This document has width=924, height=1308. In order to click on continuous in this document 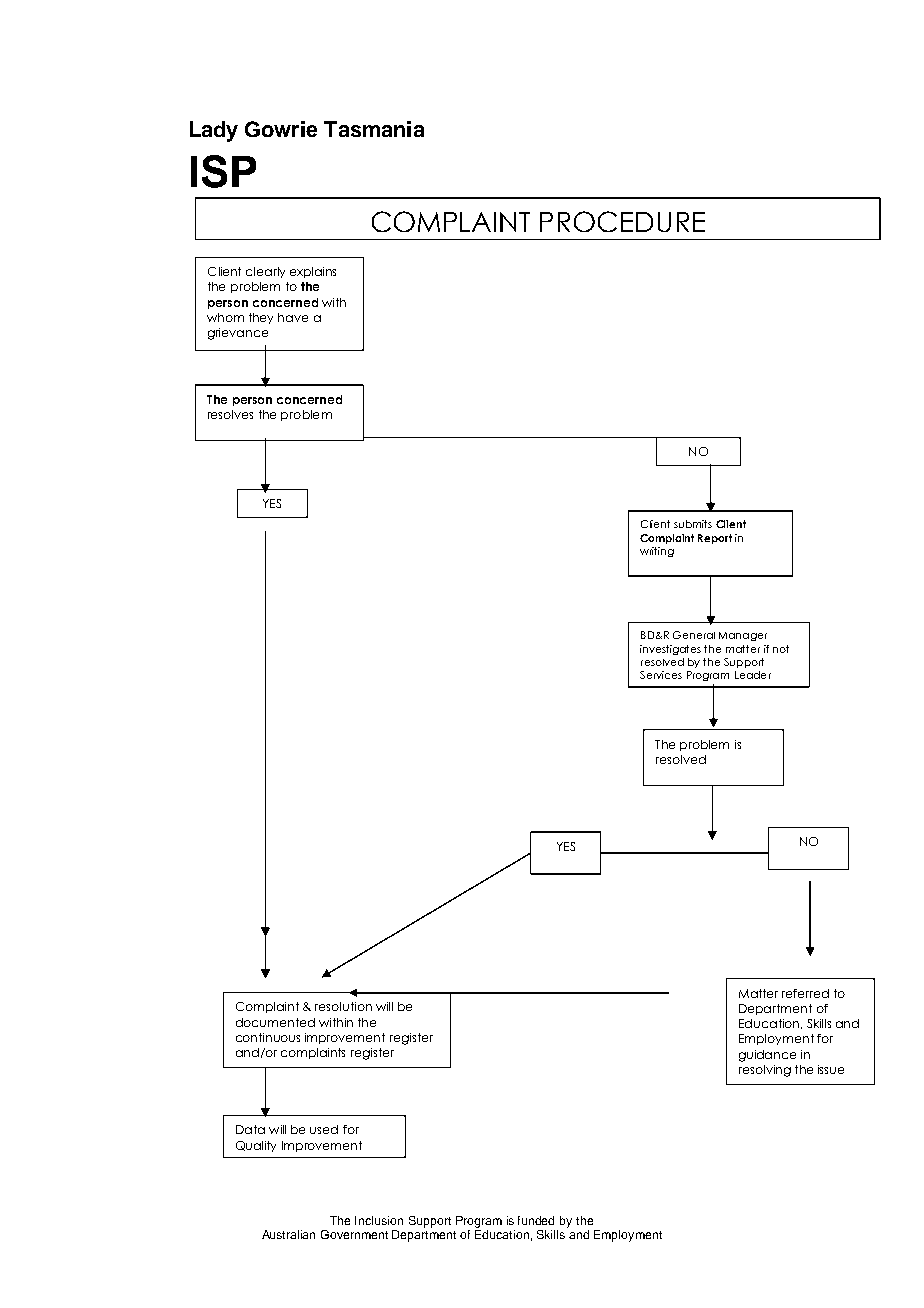, I will do `click(268, 1037)`.
